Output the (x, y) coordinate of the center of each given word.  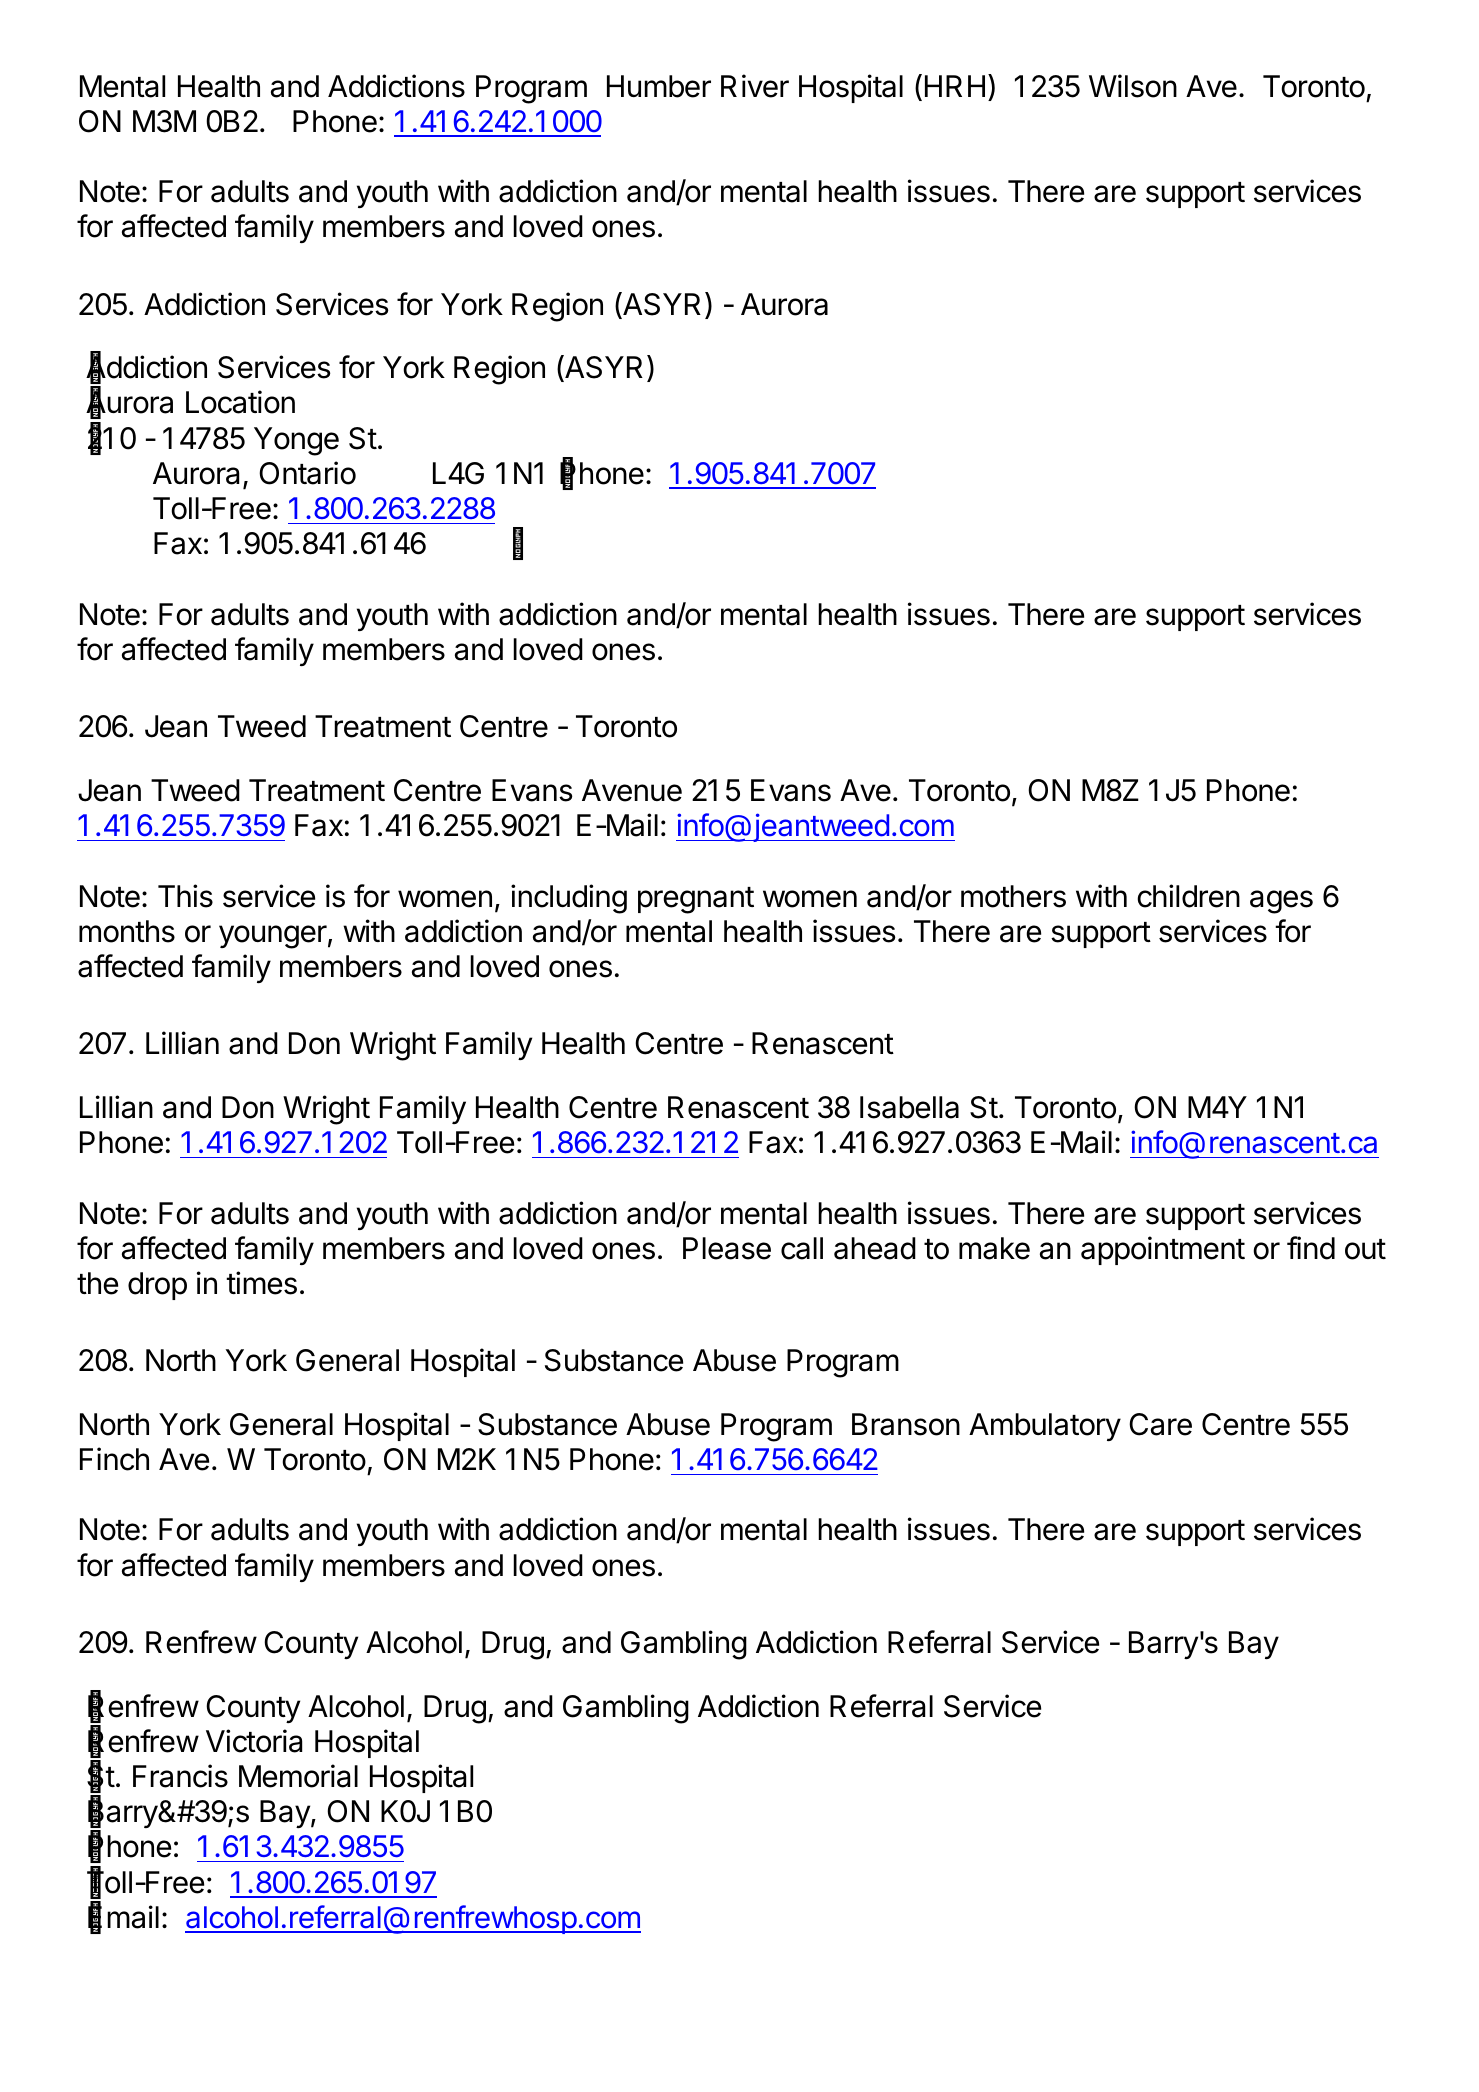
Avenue (632, 790)
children (1188, 896)
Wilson (1133, 86)
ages (1281, 902)
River (755, 86)
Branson (906, 1424)
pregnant (696, 900)
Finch (114, 1459)
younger (273, 937)
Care (1160, 1424)
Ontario (307, 473)
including (569, 899)
